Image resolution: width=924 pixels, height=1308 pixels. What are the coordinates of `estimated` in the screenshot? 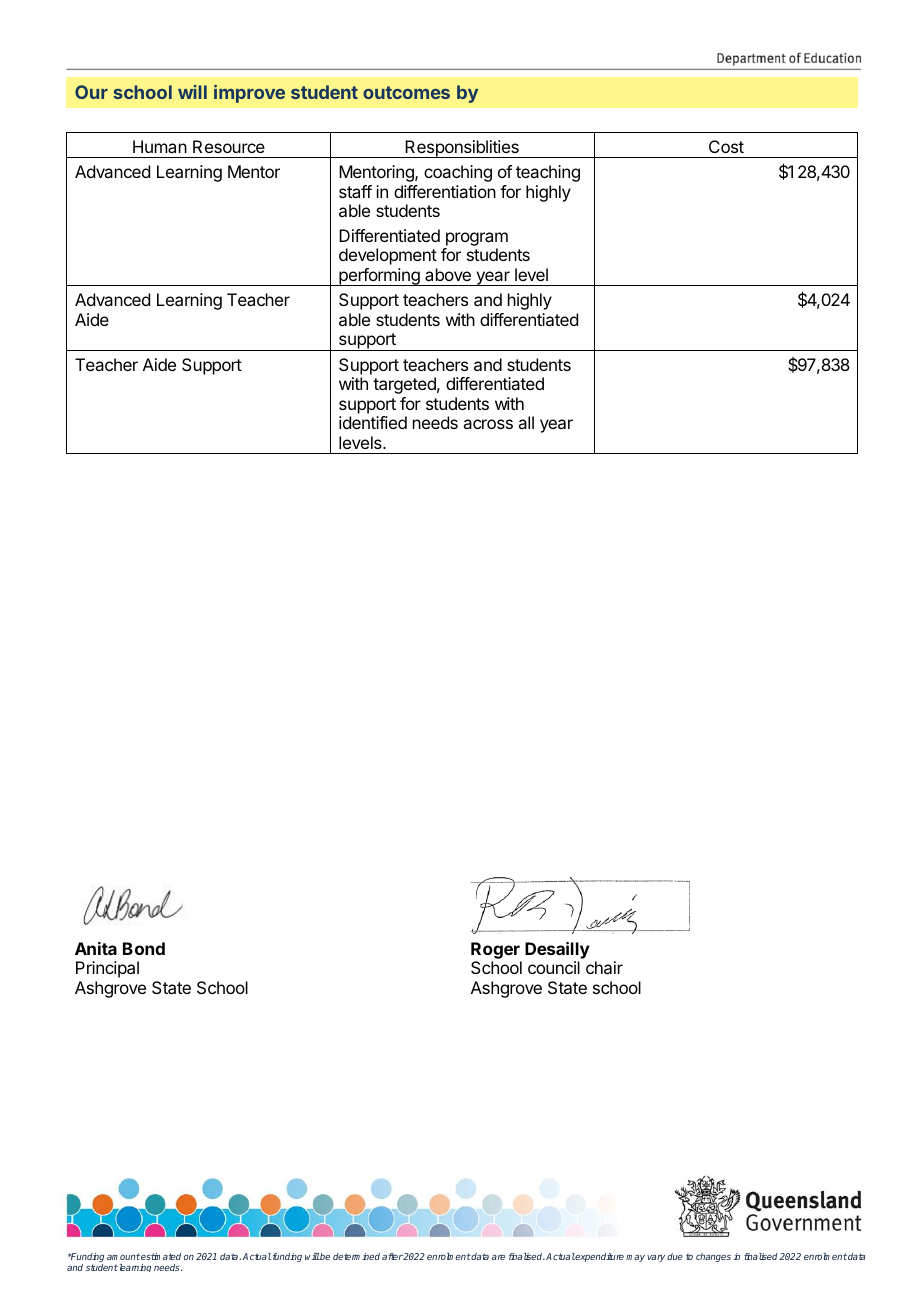 It's located at (161, 1256).
